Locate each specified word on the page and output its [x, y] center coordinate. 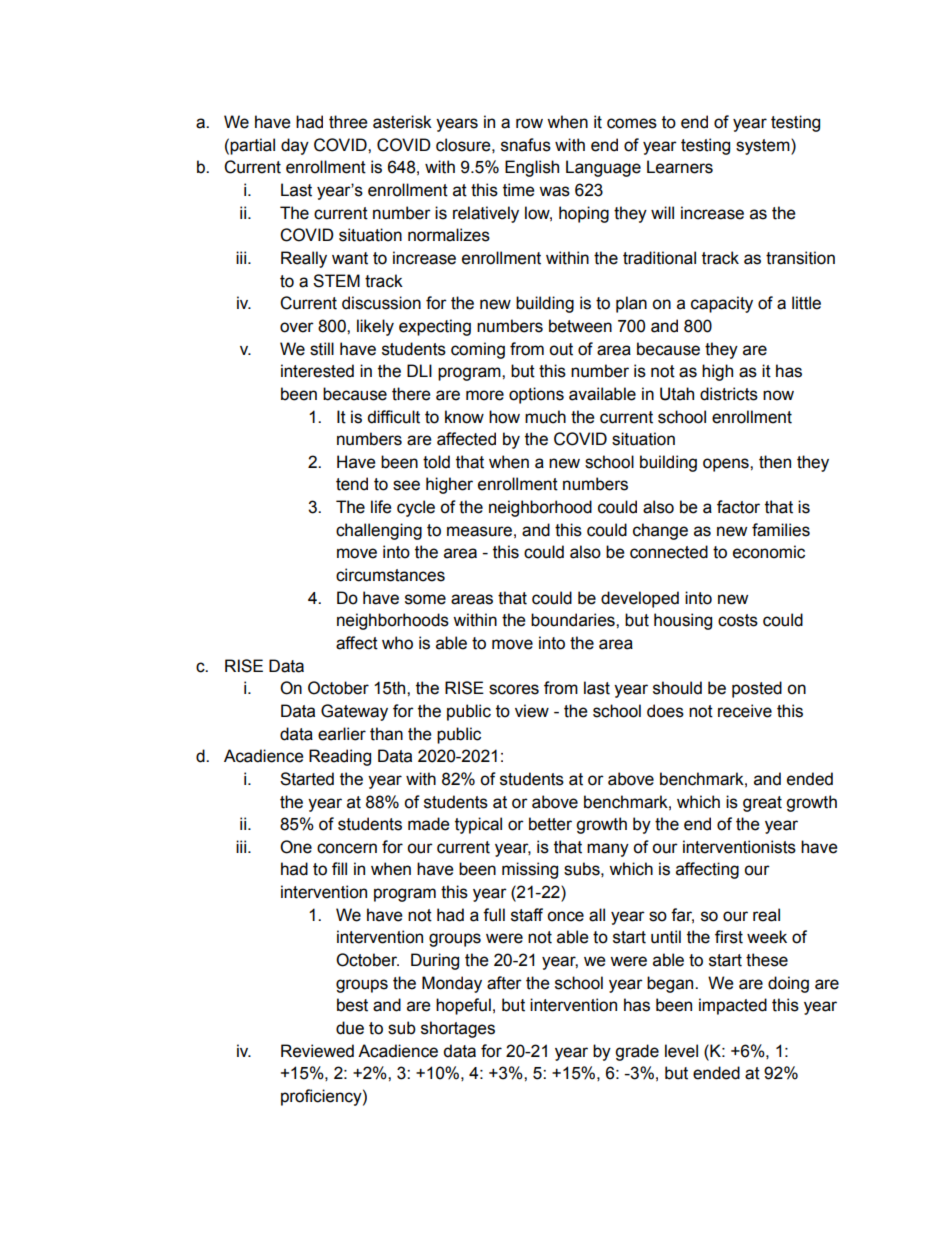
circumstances [390, 575]
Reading [340, 757]
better [550, 824]
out [561, 349]
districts [729, 394]
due [350, 1028]
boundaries [574, 620]
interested [317, 371]
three [348, 122]
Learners [680, 167]
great [762, 804]
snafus [526, 145]
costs [738, 620]
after [504, 983]
